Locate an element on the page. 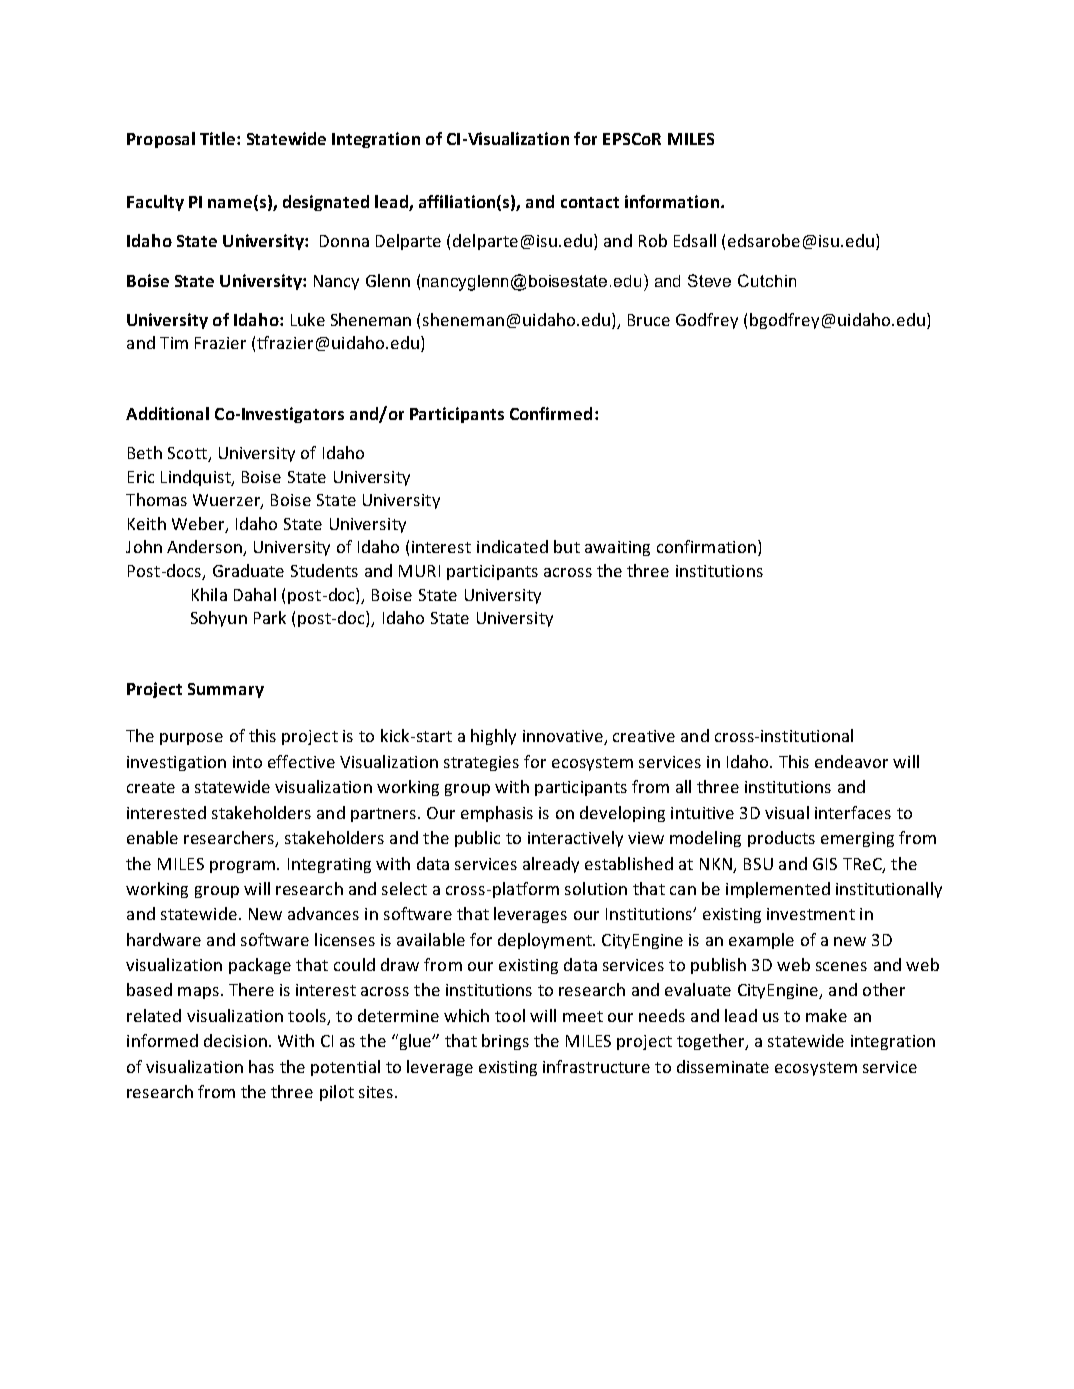 The height and width of the page is (1389, 1074). into is located at coordinates (247, 762).
